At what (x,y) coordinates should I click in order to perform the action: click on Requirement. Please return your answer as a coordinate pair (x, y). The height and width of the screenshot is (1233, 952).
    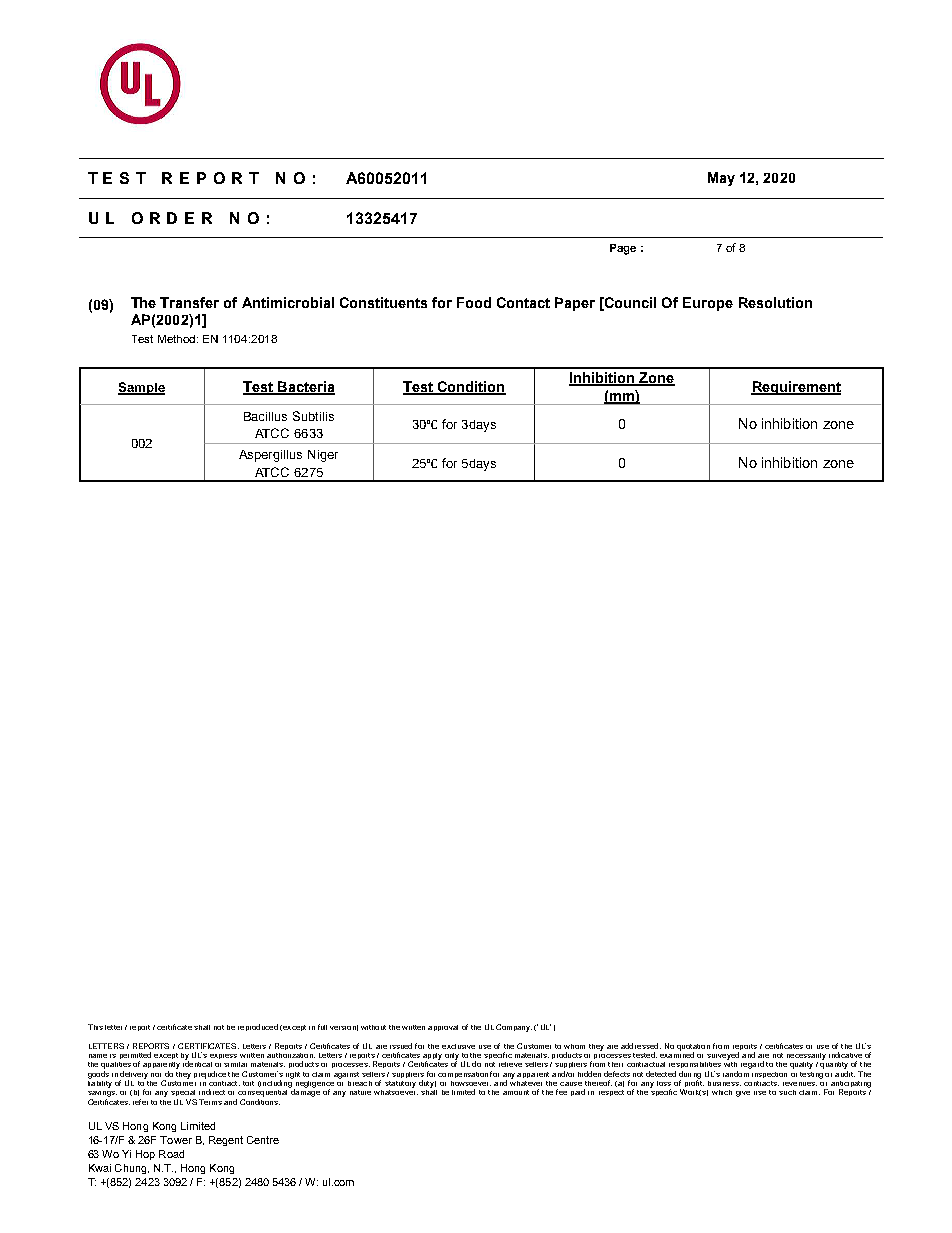
    Looking at the image, I should click on (796, 388).
